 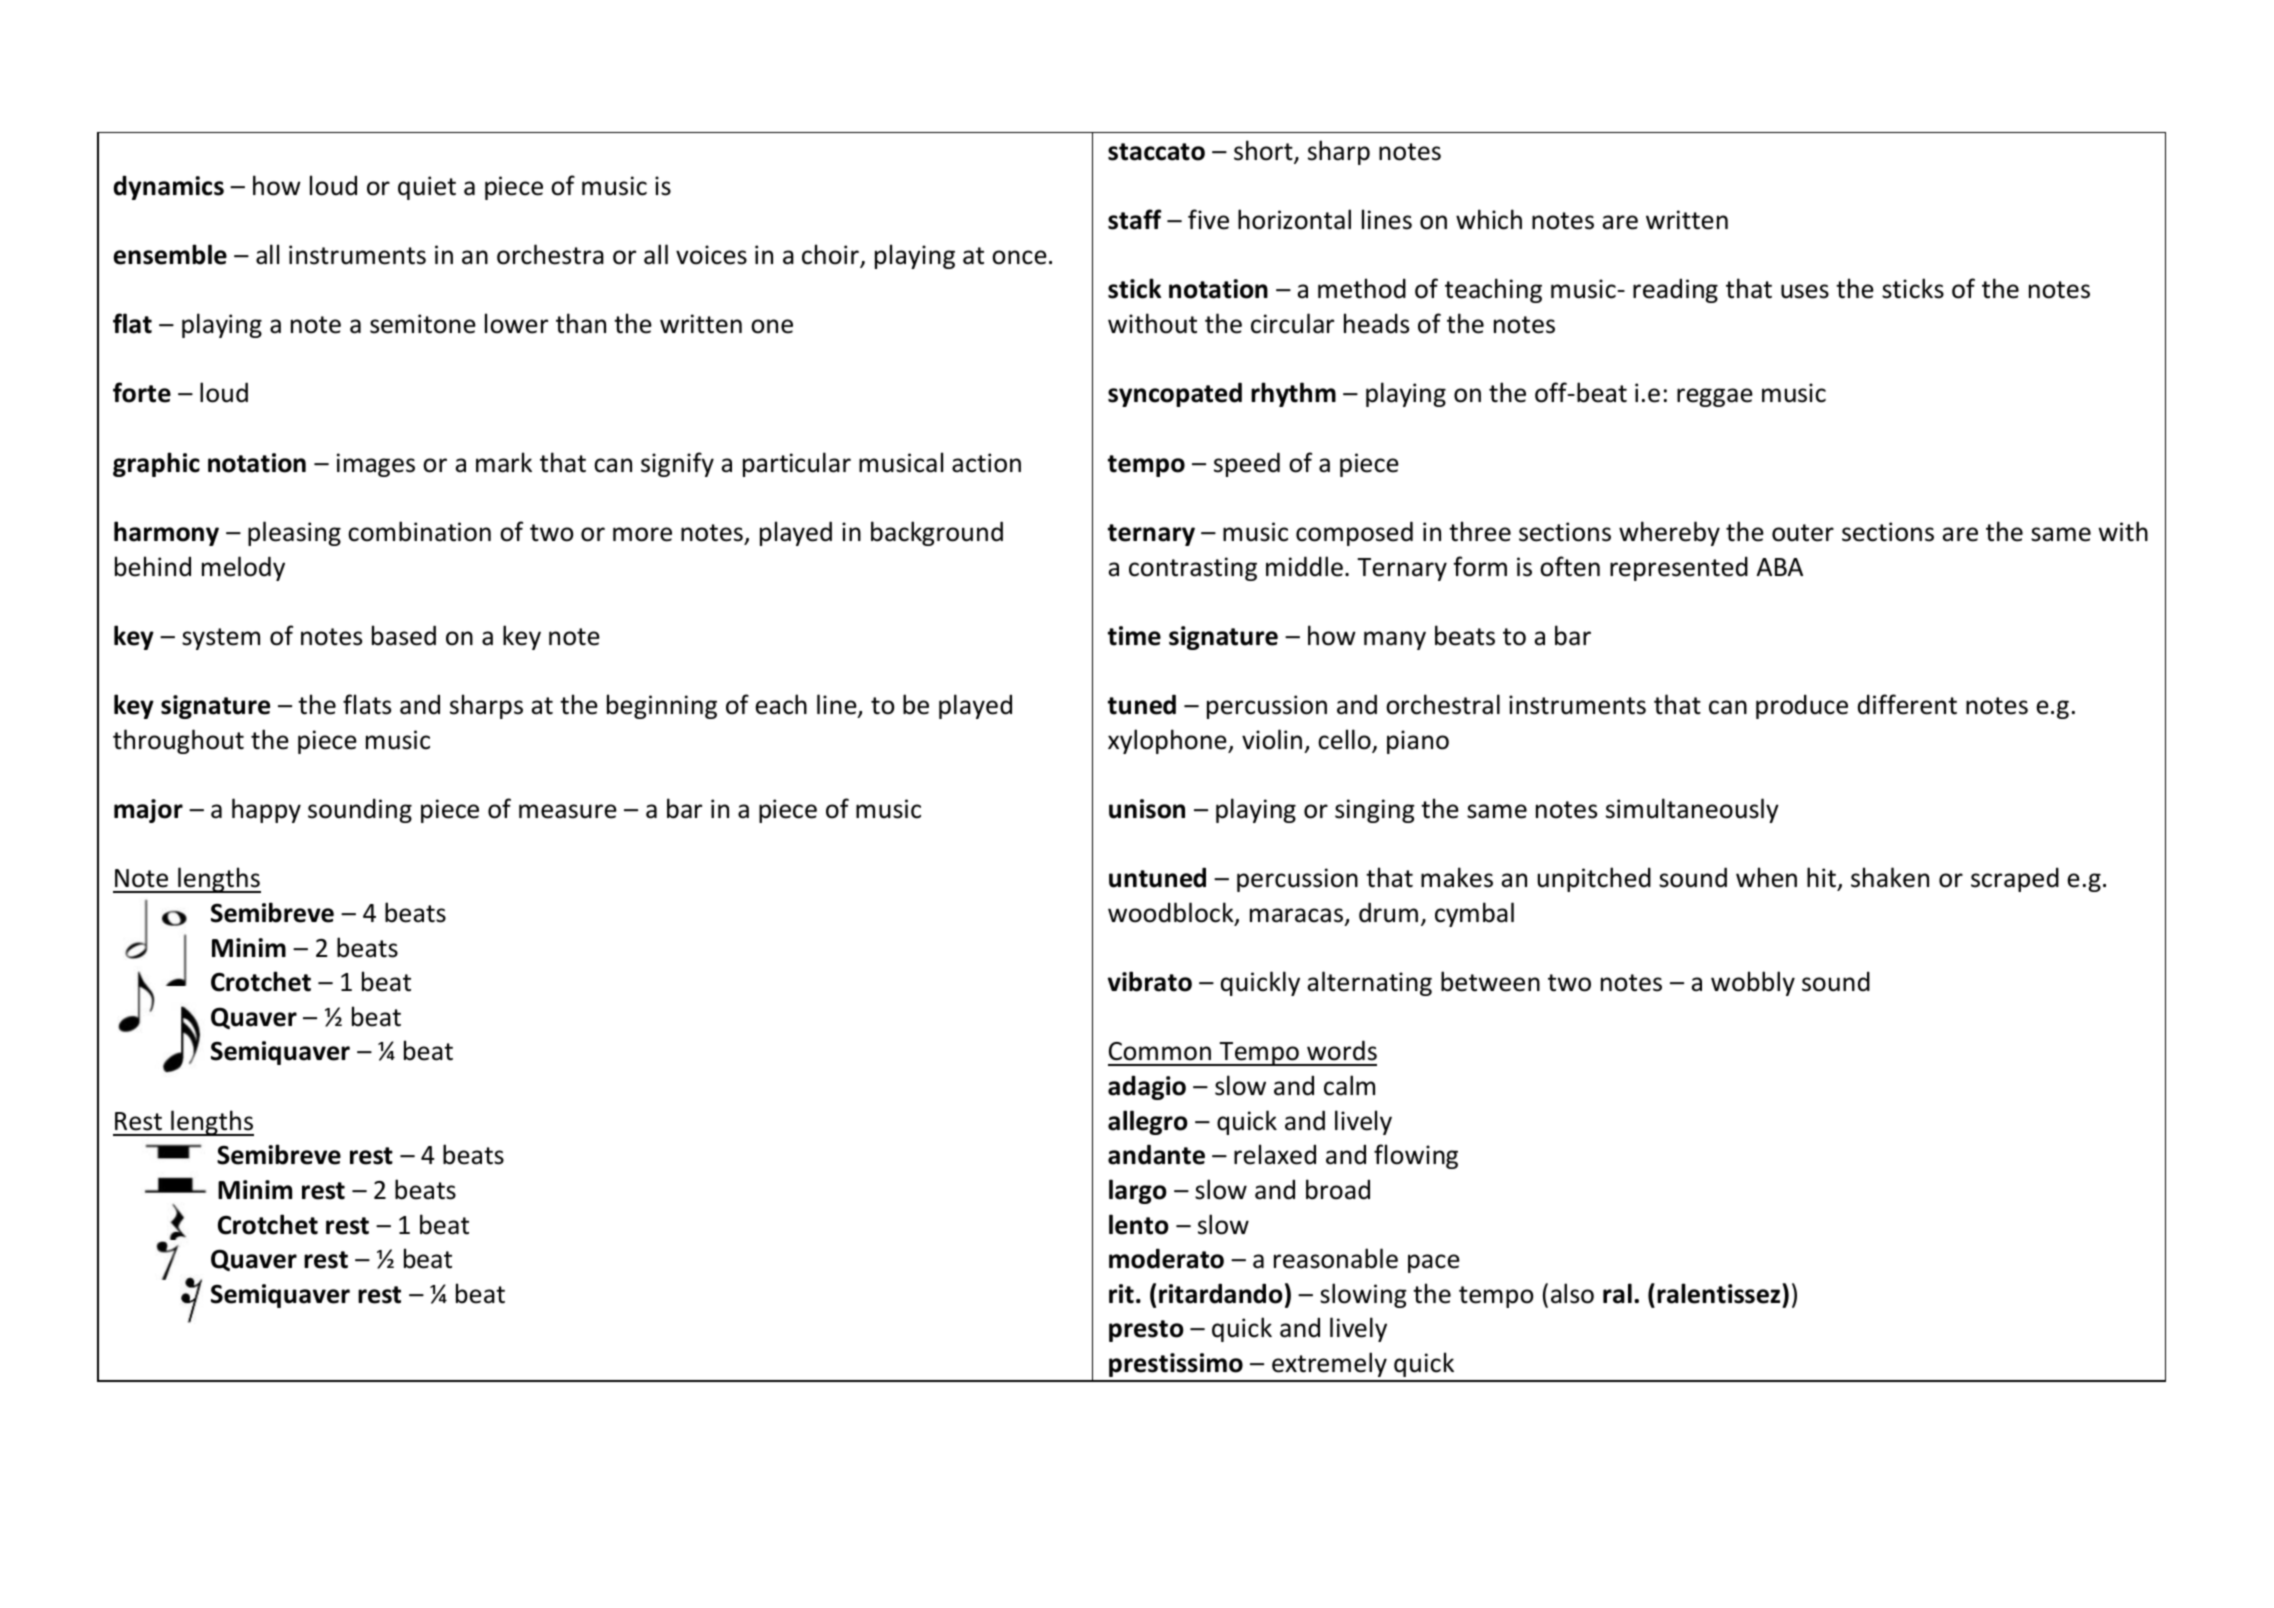 What do you see at coordinates (1802, 706) in the screenshot?
I see `produce` at bounding box center [1802, 706].
